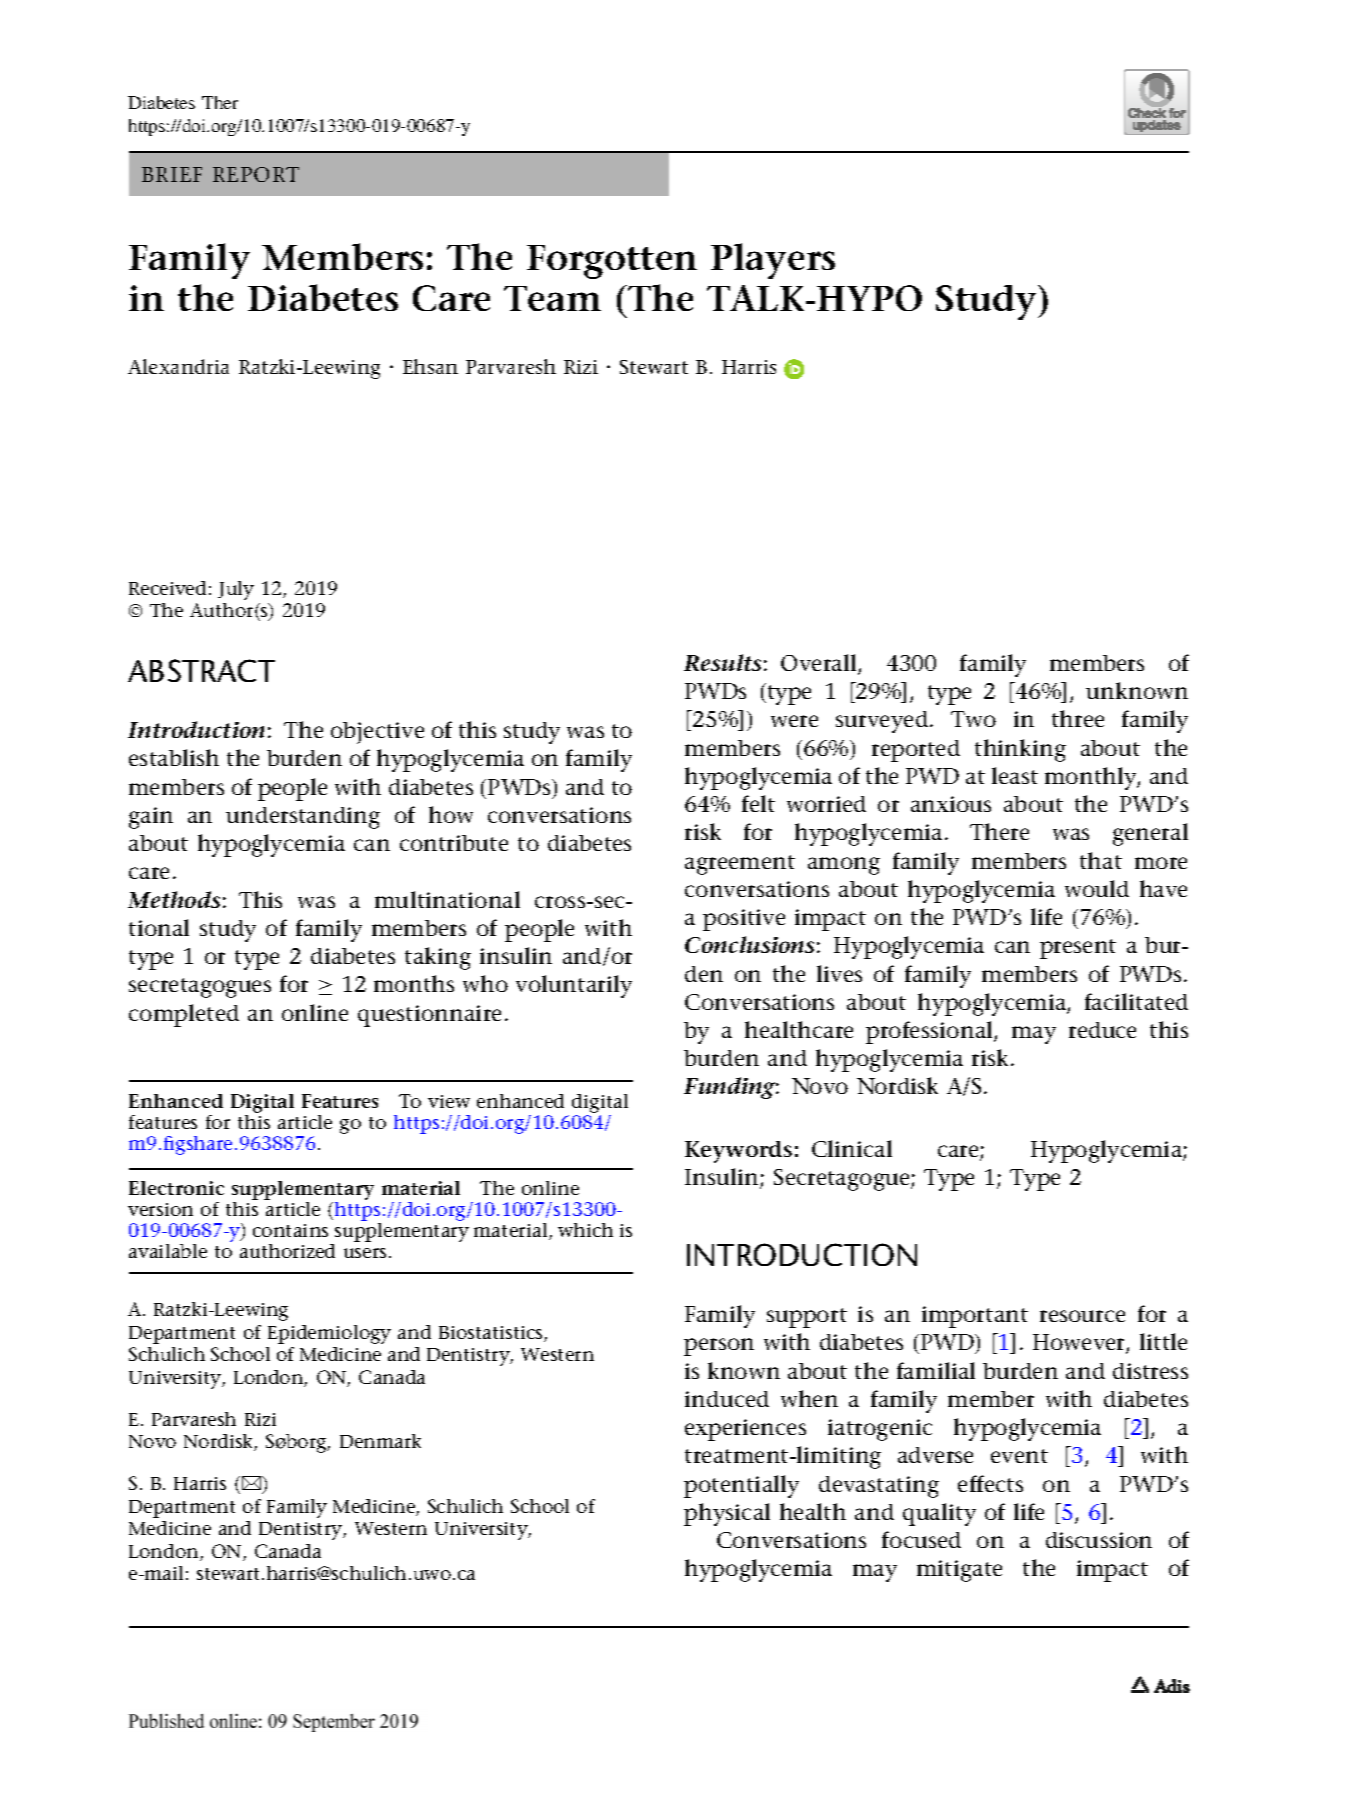  What do you see at coordinates (612, 262) in the screenshot?
I see `Forgotten` at bounding box center [612, 262].
